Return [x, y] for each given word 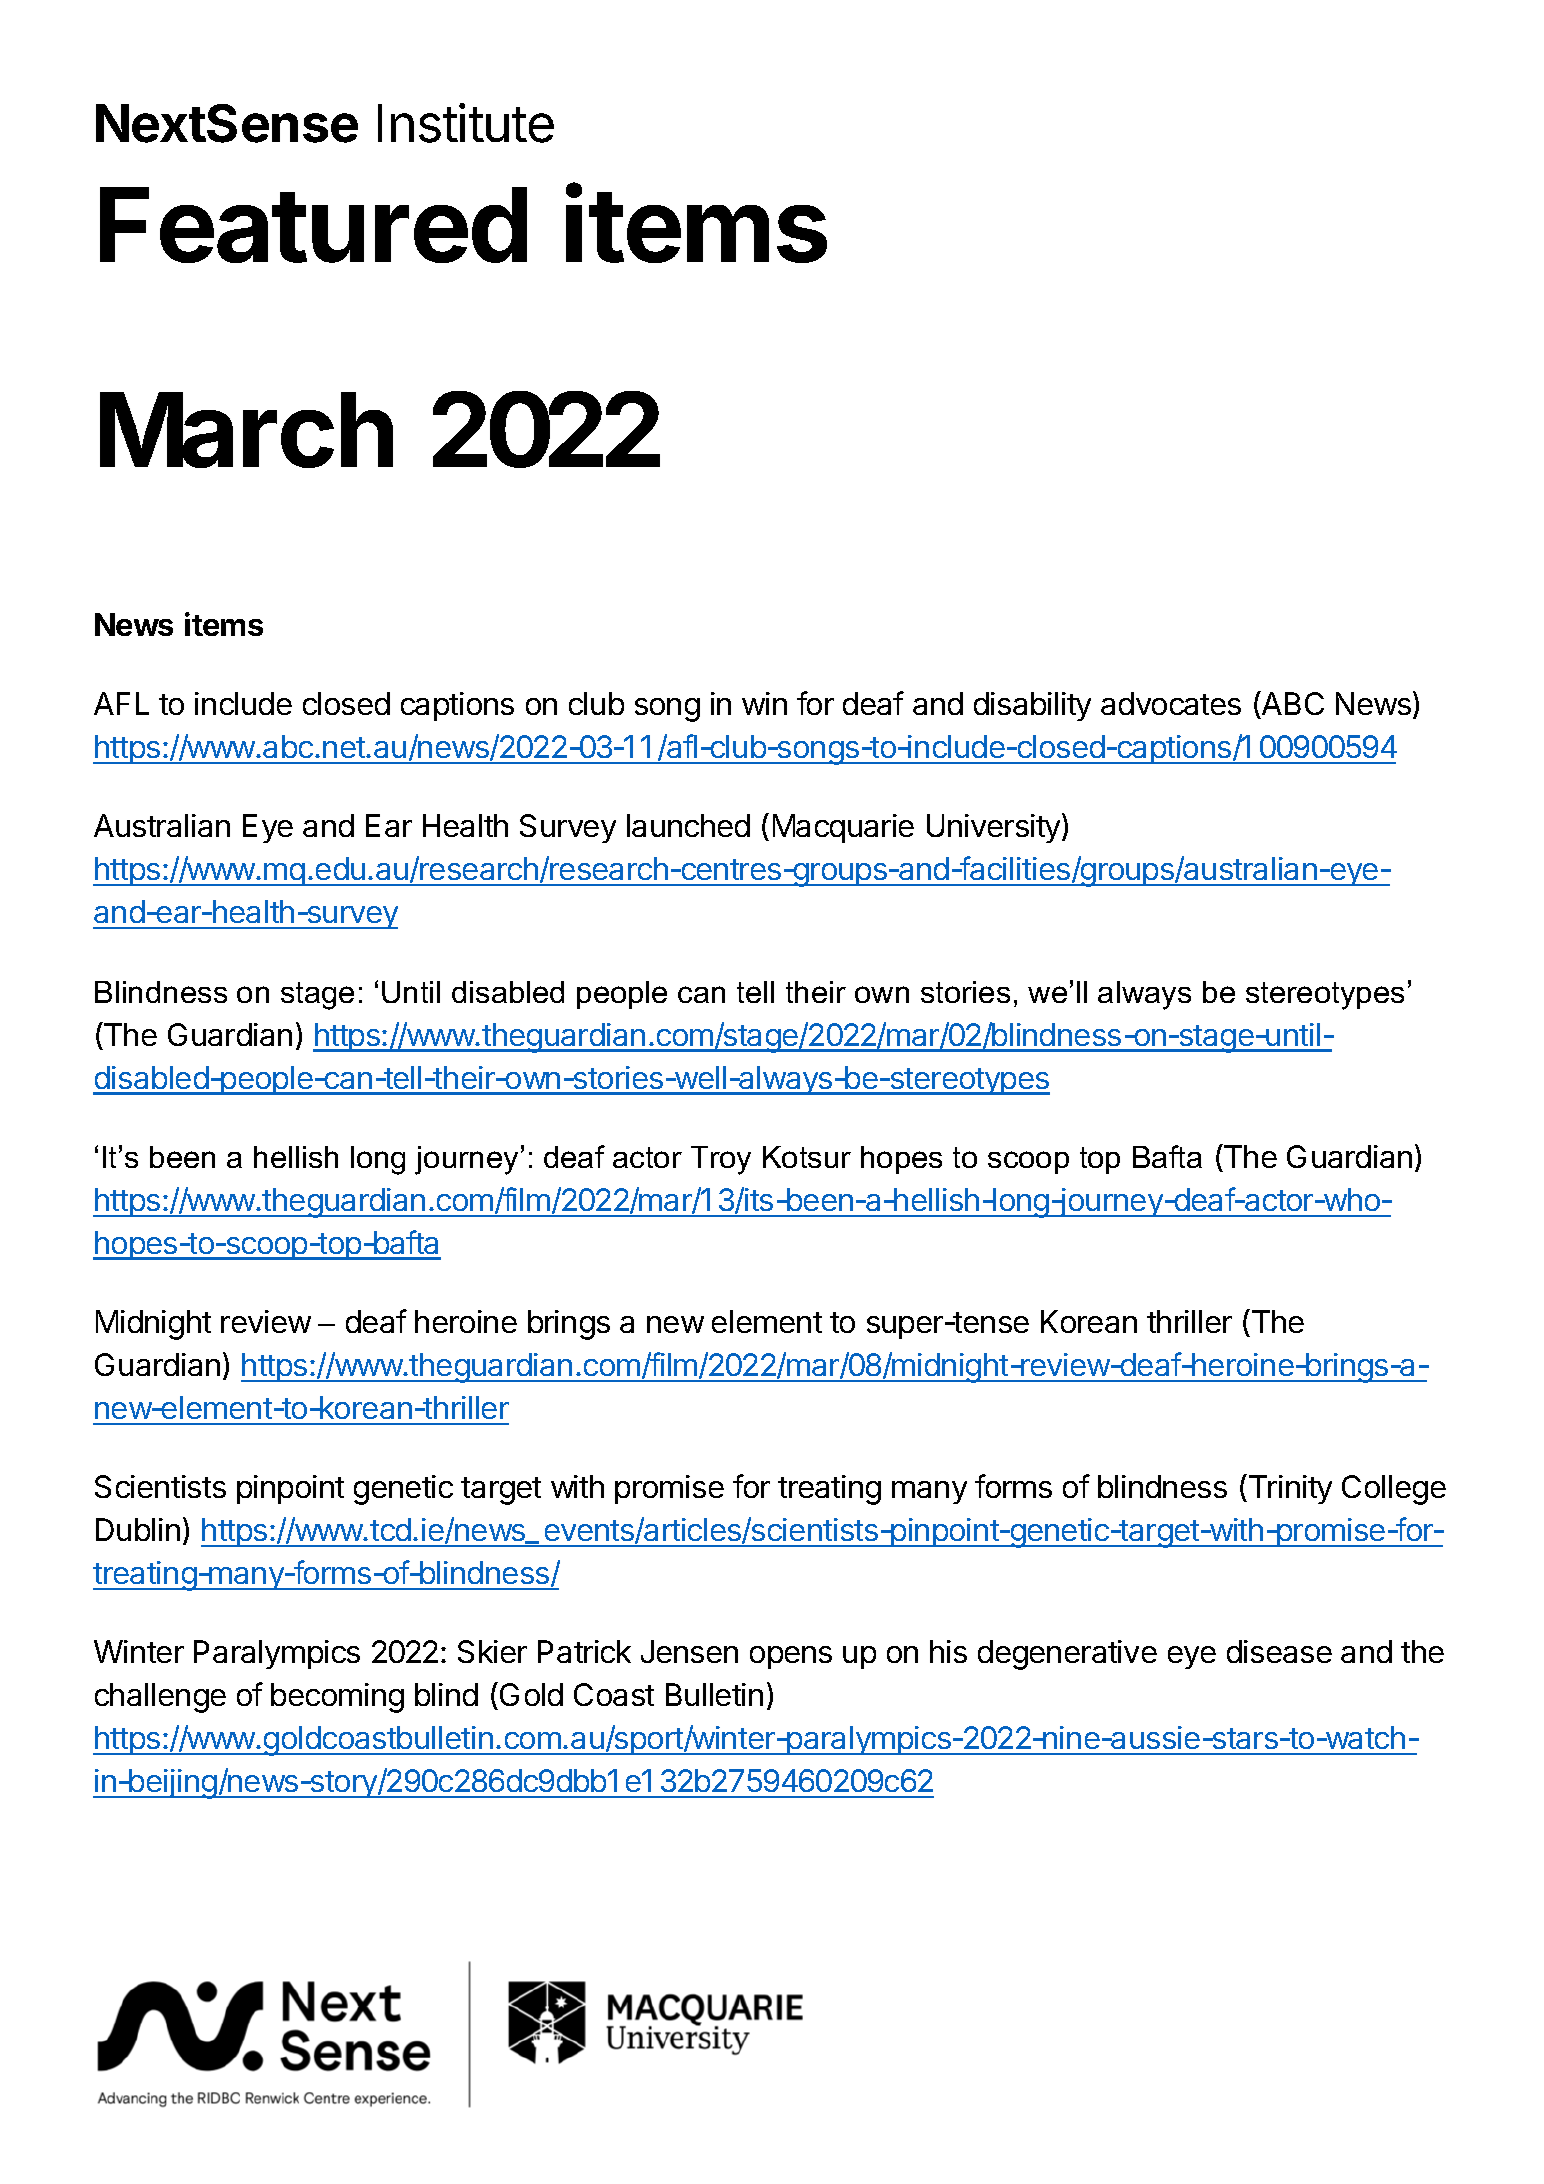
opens [791, 1657]
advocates [1171, 703]
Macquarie [843, 828]
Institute [466, 123]
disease [1279, 1651]
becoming [337, 1698]
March [246, 430]
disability [1032, 706]
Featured [313, 225]
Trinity [1289, 1489]
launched [688, 825]
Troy [721, 1160]
